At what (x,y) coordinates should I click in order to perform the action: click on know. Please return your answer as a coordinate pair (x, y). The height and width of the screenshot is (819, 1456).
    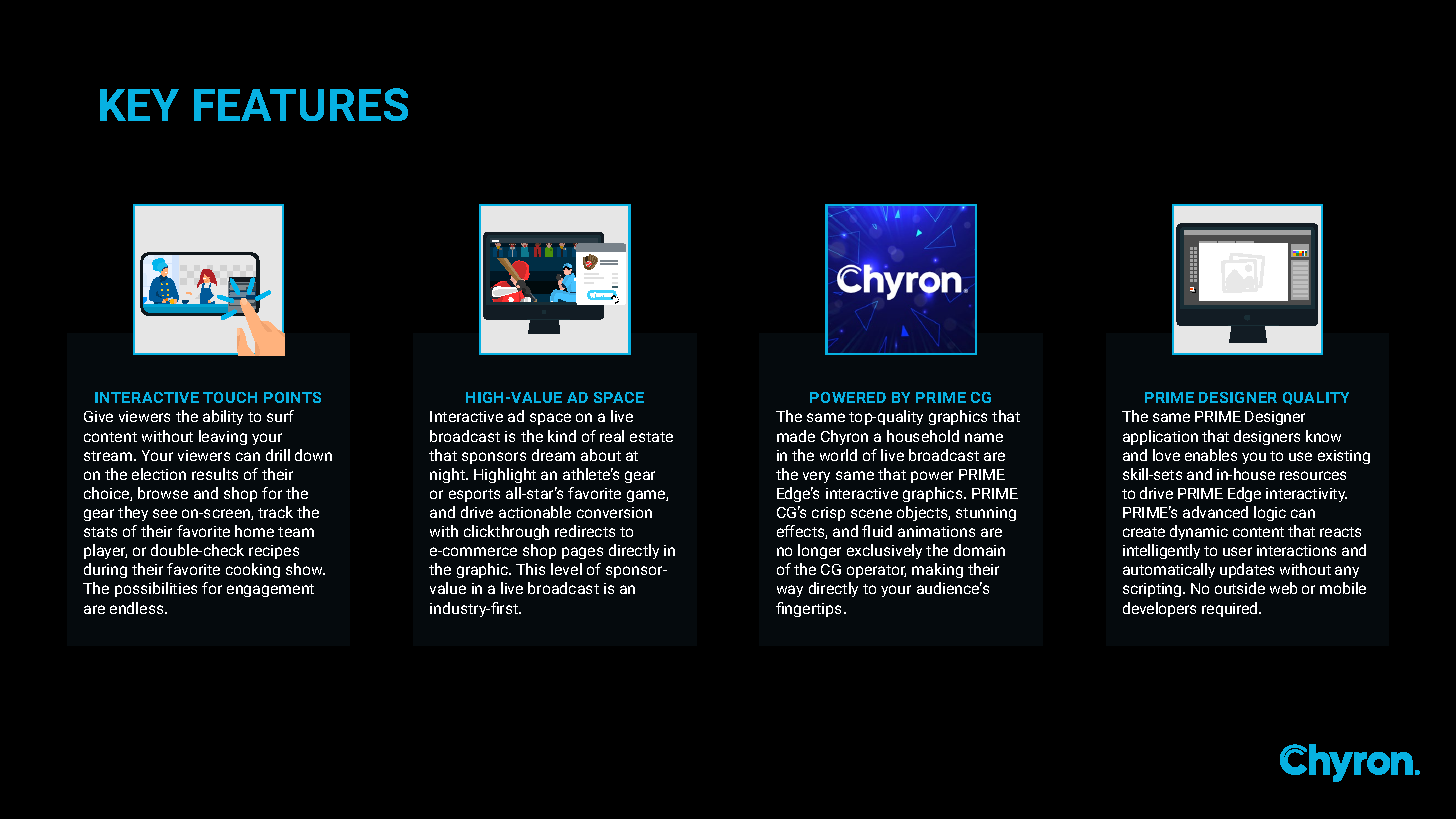
    Looking at the image, I should click on (1323, 436).
